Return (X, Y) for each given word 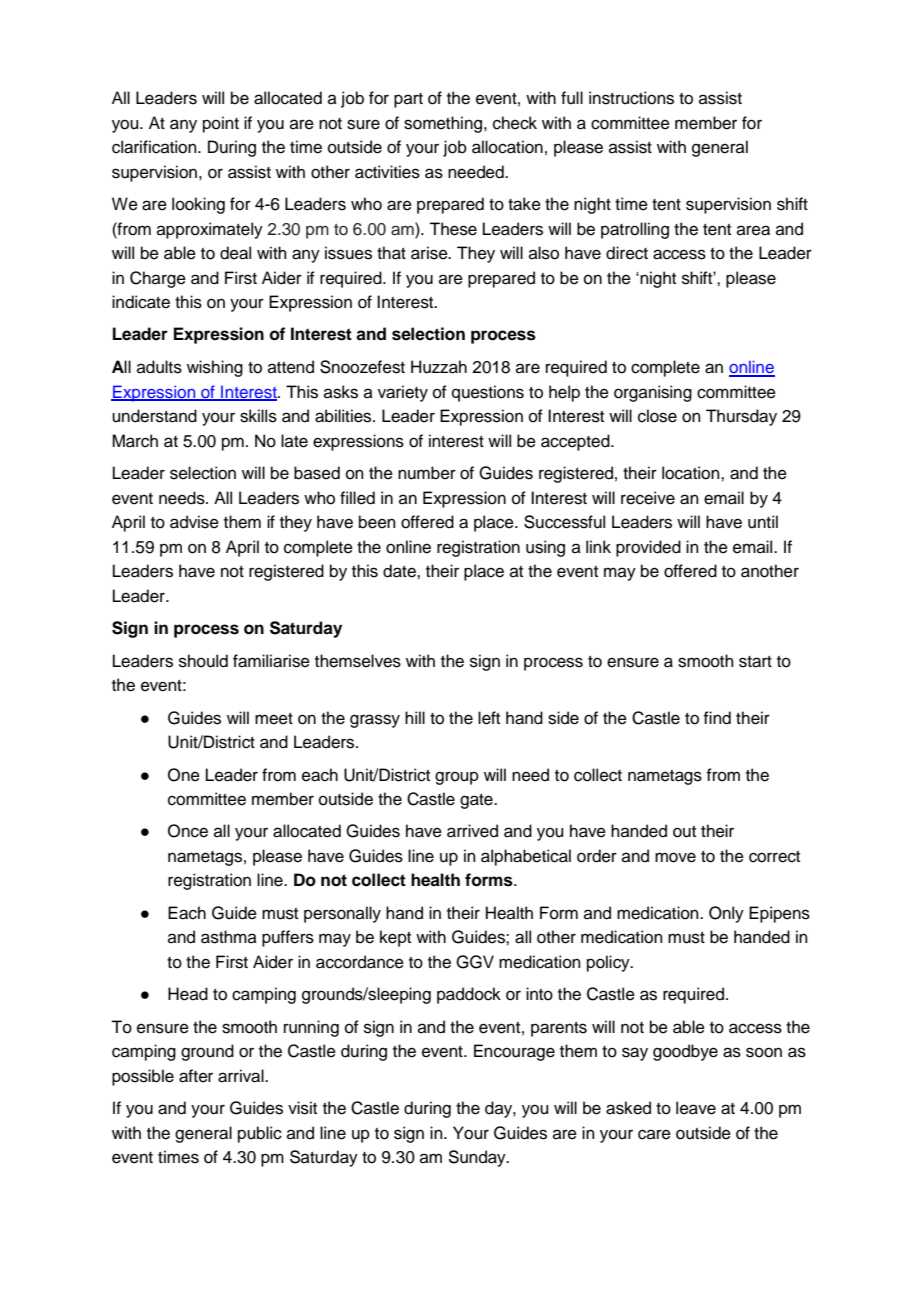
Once (188, 831)
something (444, 124)
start (755, 662)
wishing (215, 368)
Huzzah (439, 367)
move (675, 857)
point (221, 124)
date (400, 571)
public (260, 1134)
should (203, 661)
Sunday (478, 1158)
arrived (472, 831)
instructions (631, 98)
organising (653, 393)
